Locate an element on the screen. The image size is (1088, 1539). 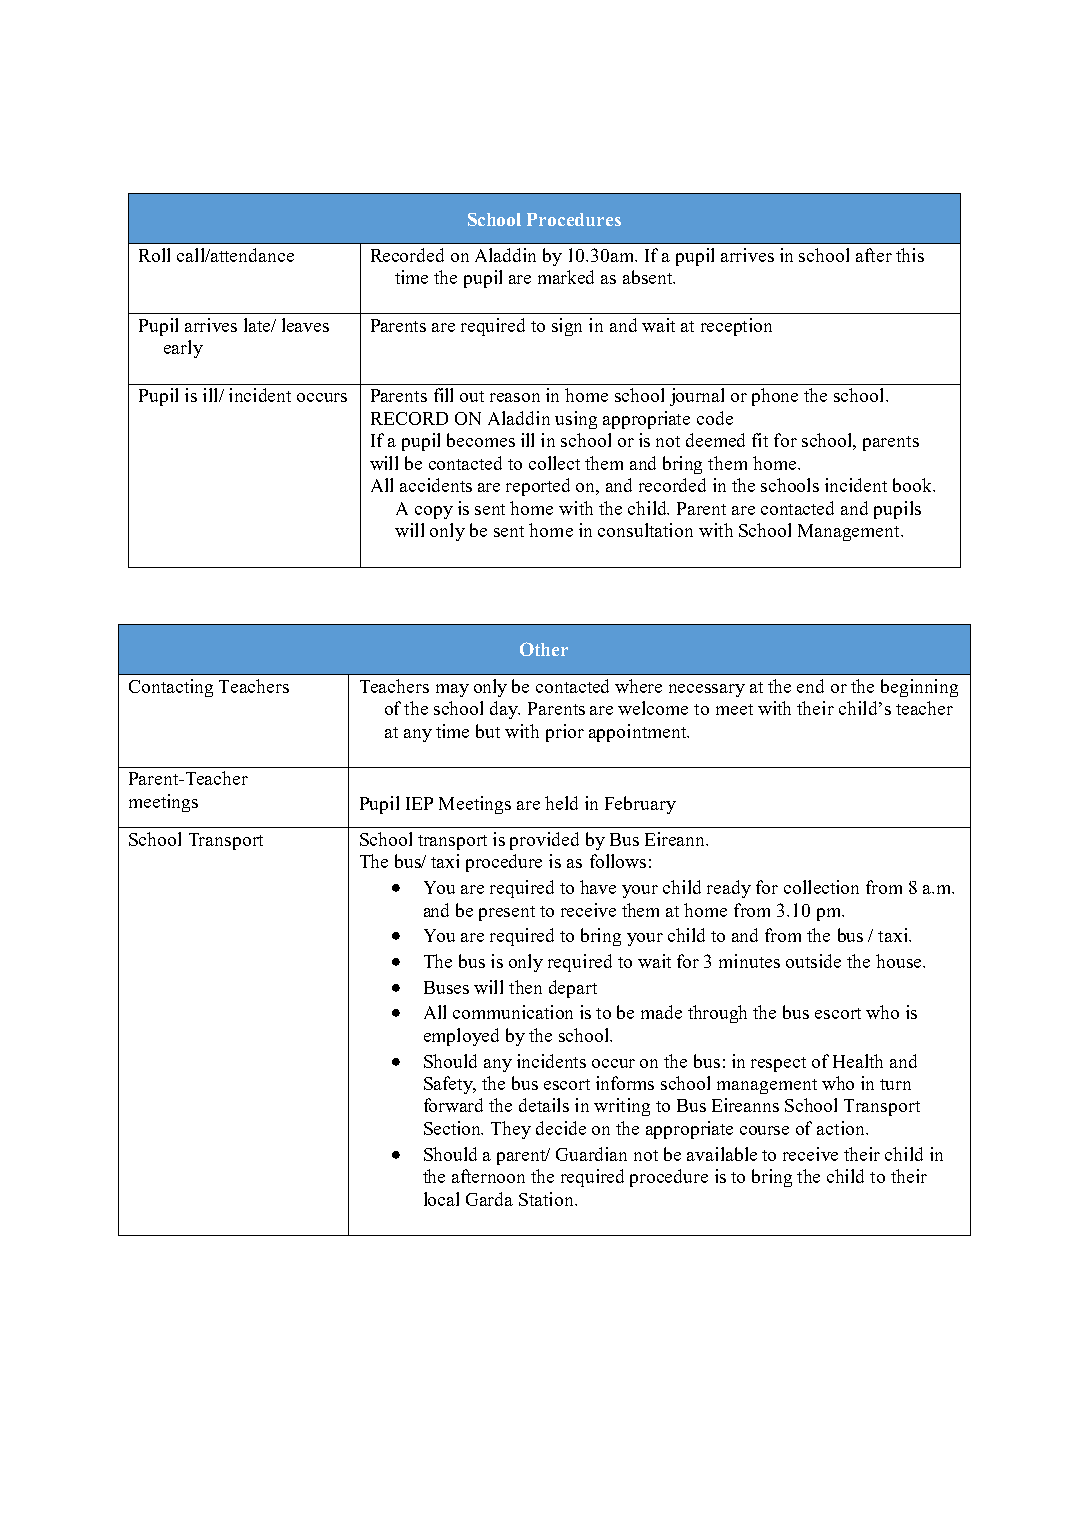
book is located at coordinates (914, 485).
